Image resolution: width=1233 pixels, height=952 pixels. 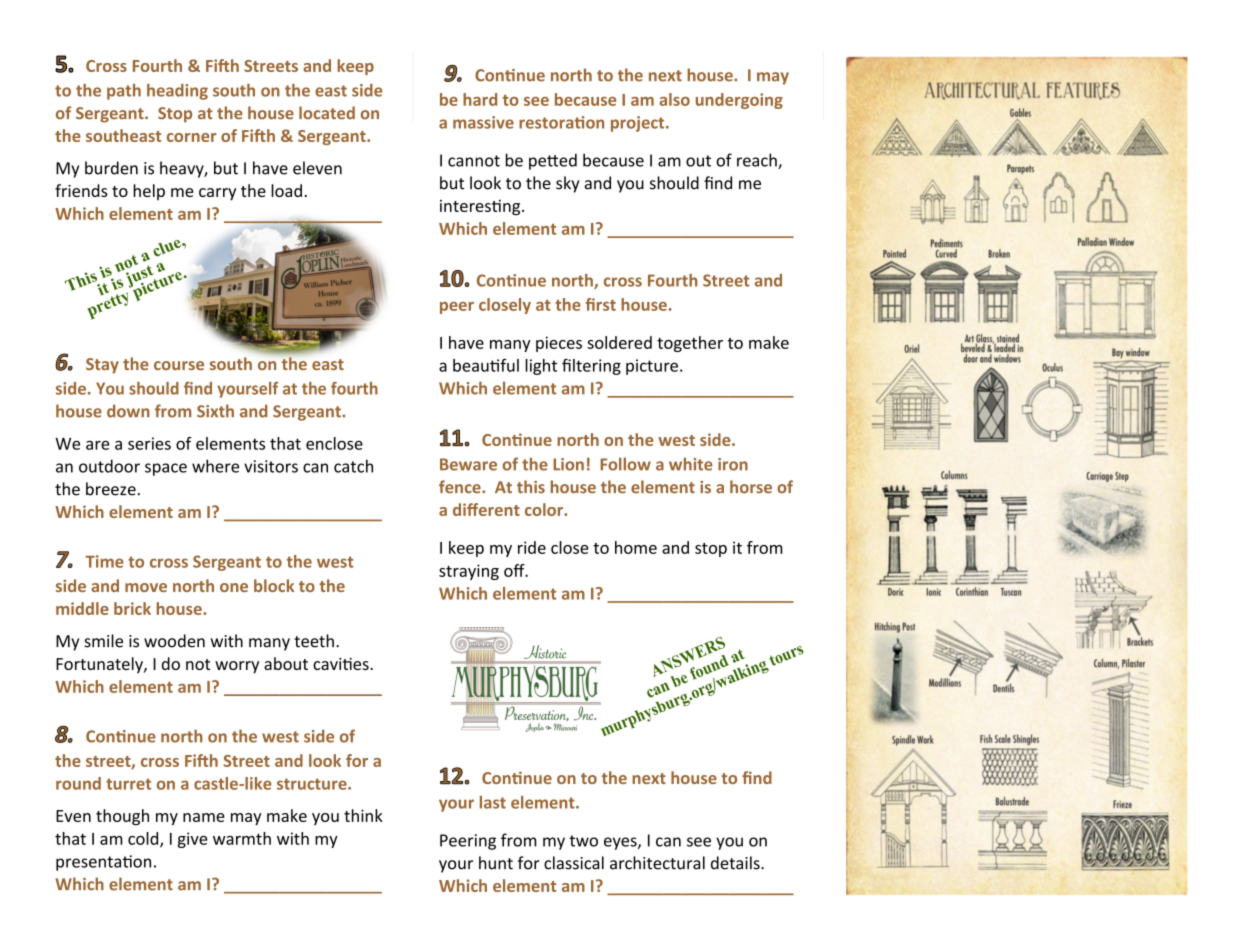 I want to click on cavities, so click(x=342, y=664).
